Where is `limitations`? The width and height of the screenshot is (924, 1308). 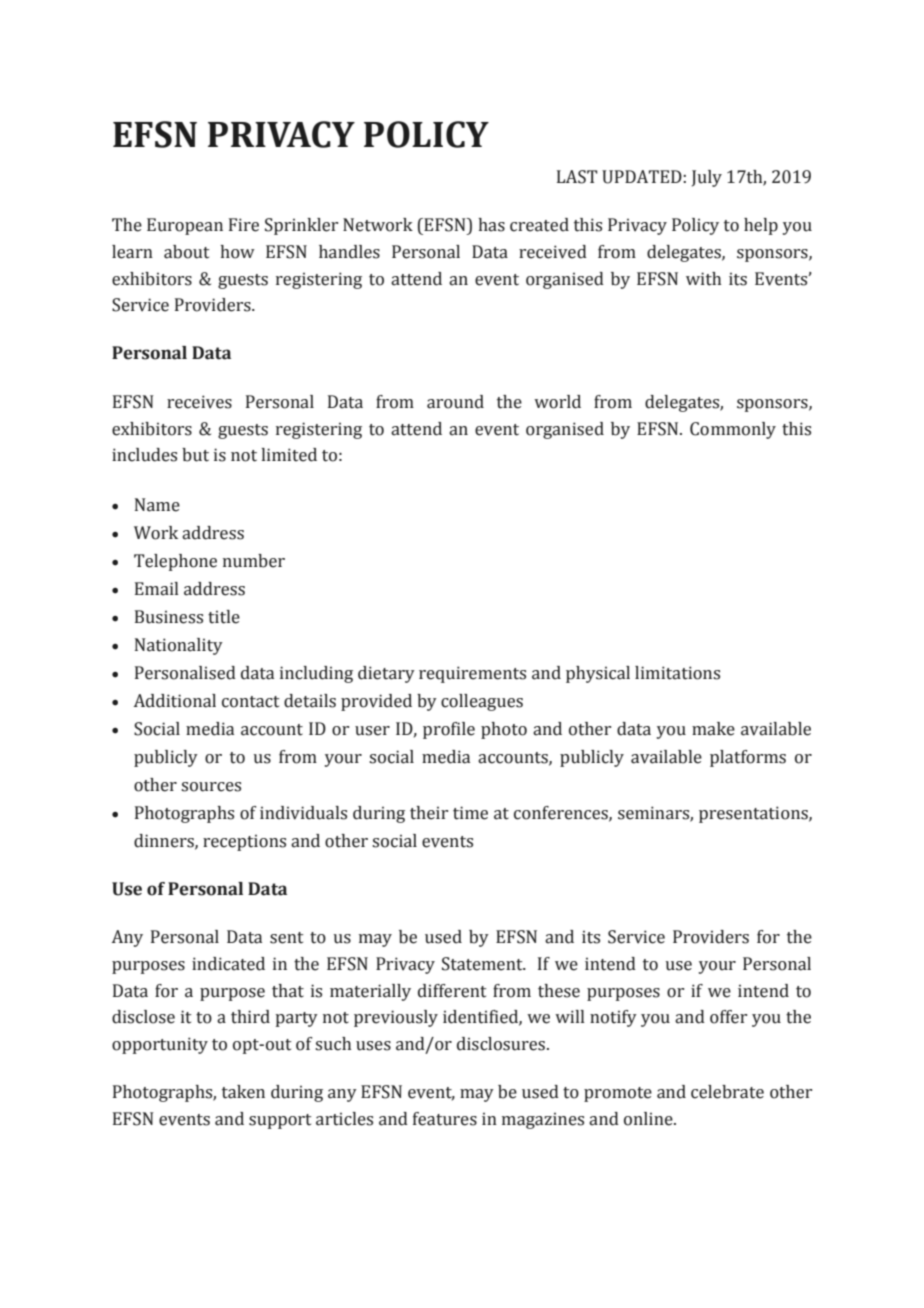
limitations is located at coordinates (677, 673).
